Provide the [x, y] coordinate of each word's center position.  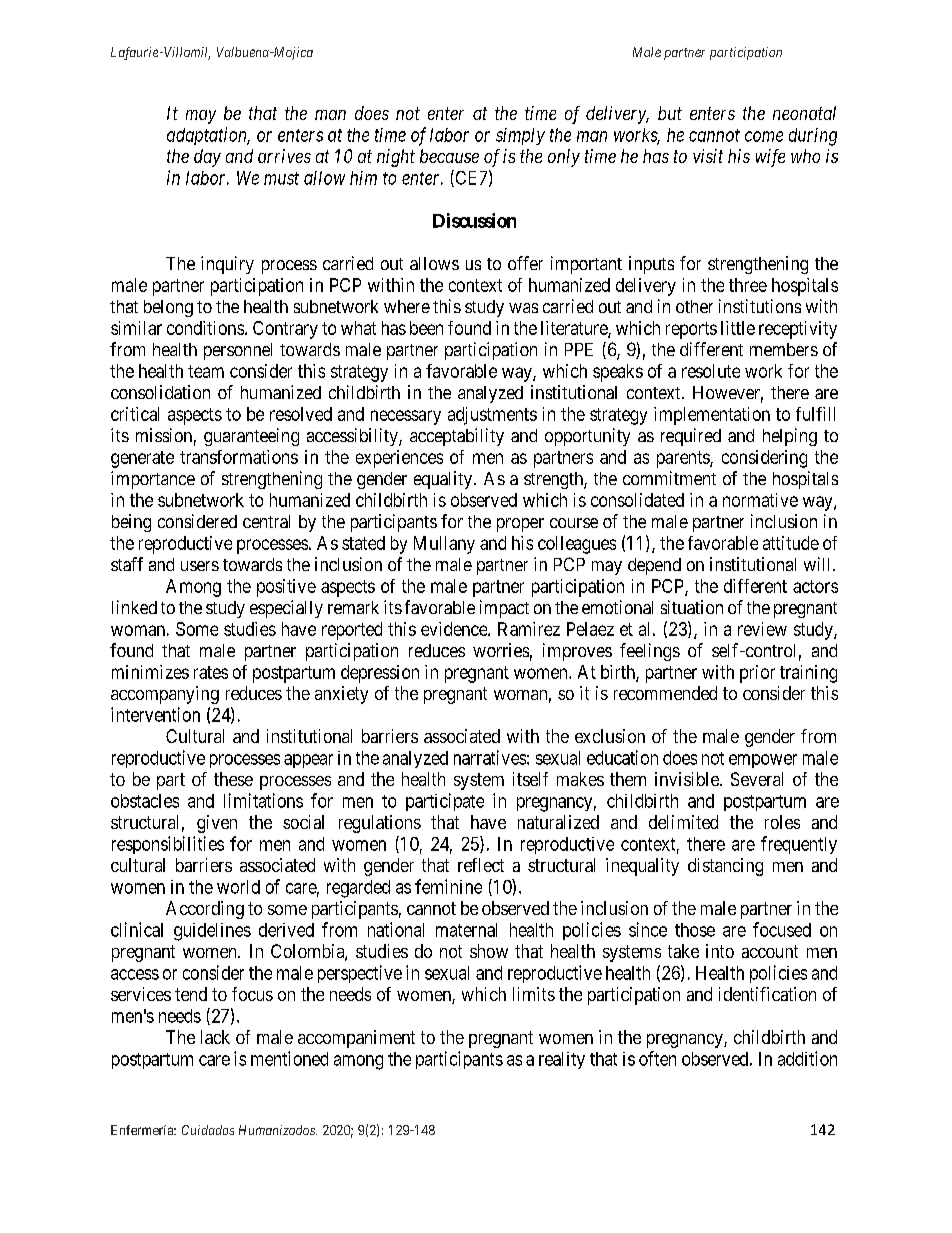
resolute [711, 371]
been [426, 328]
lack [215, 1037]
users [200, 566]
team [206, 371]
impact [504, 609]
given [217, 824]
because [449, 156]
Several [757, 779]
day [207, 158]
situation [692, 607]
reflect [481, 865]
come [764, 136]
